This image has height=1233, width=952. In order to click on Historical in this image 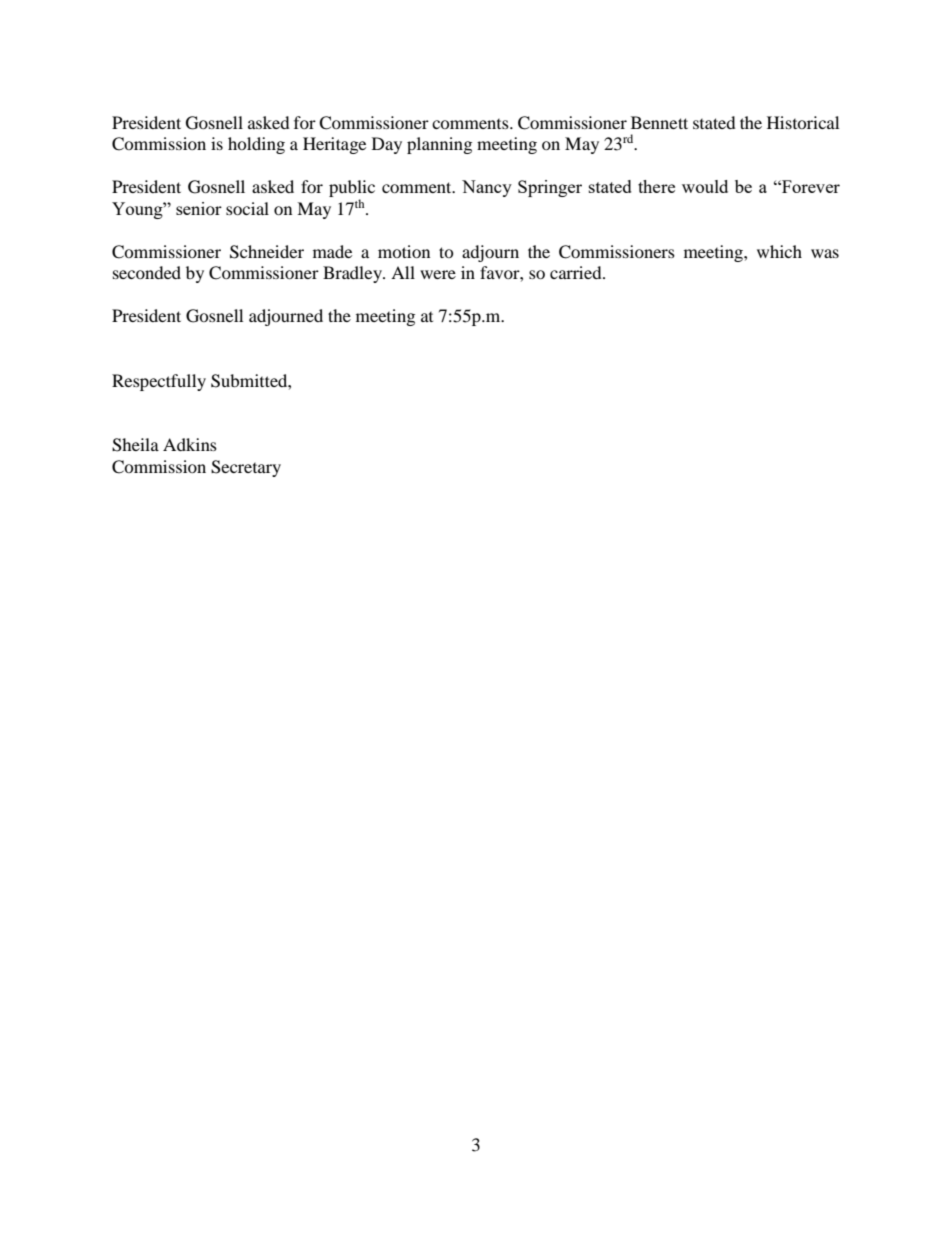, I will do `click(803, 122)`.
